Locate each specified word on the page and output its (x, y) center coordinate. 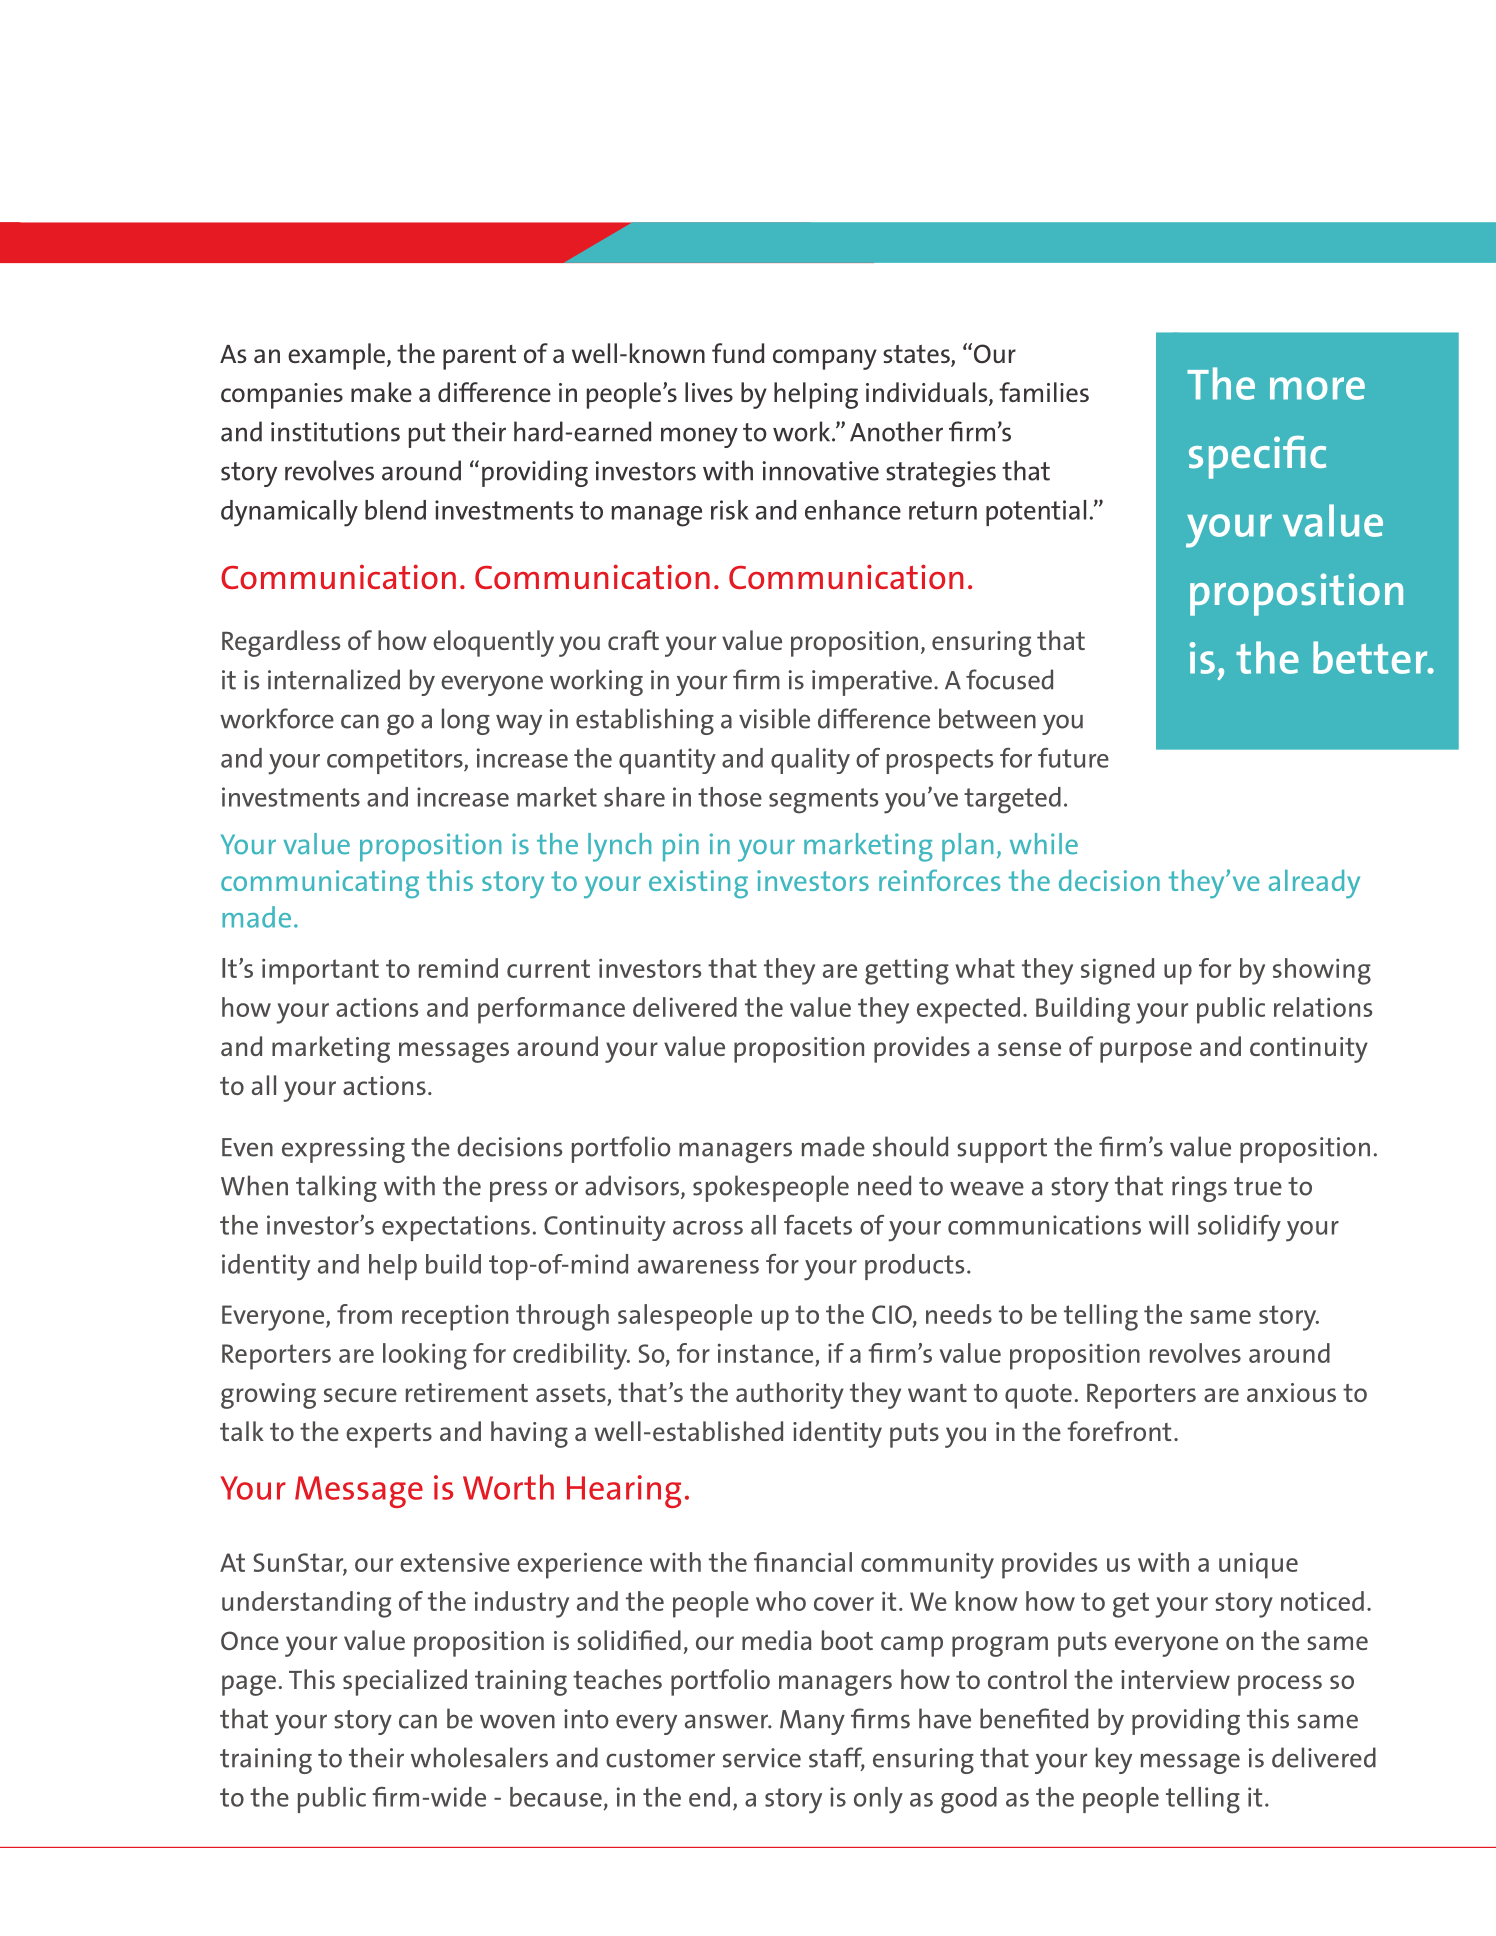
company (825, 359)
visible (774, 718)
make (381, 392)
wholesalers (479, 1757)
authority (790, 1395)
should (910, 1146)
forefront (1119, 1431)
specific (1257, 457)
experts (389, 1435)
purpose (1146, 1052)
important (320, 971)
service (762, 1758)
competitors (396, 761)
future (1073, 758)
